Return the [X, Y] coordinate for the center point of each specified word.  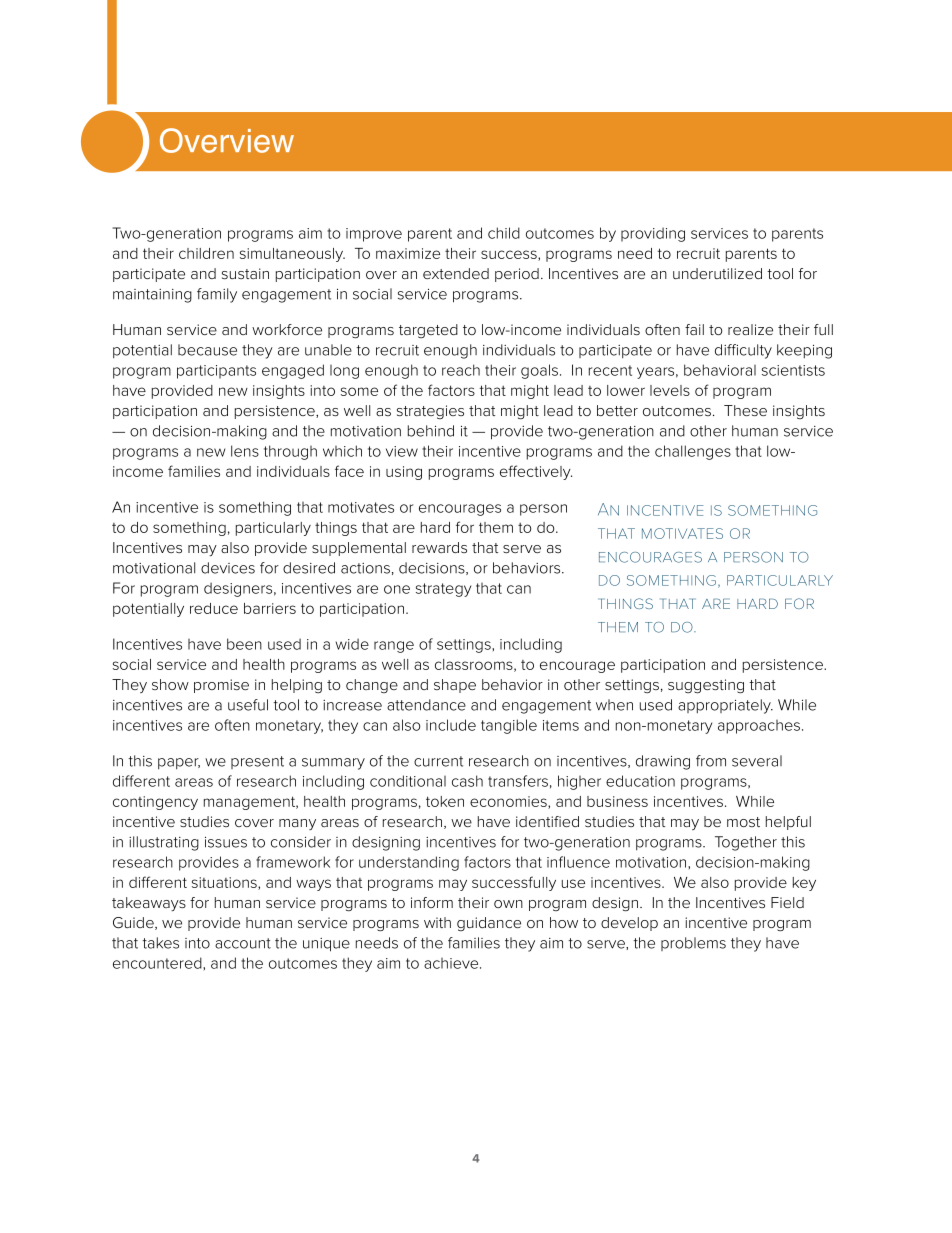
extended [456, 273]
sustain [245, 273]
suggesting [706, 686]
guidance [489, 924]
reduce [214, 608]
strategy [443, 590]
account [243, 943]
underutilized [717, 273]
